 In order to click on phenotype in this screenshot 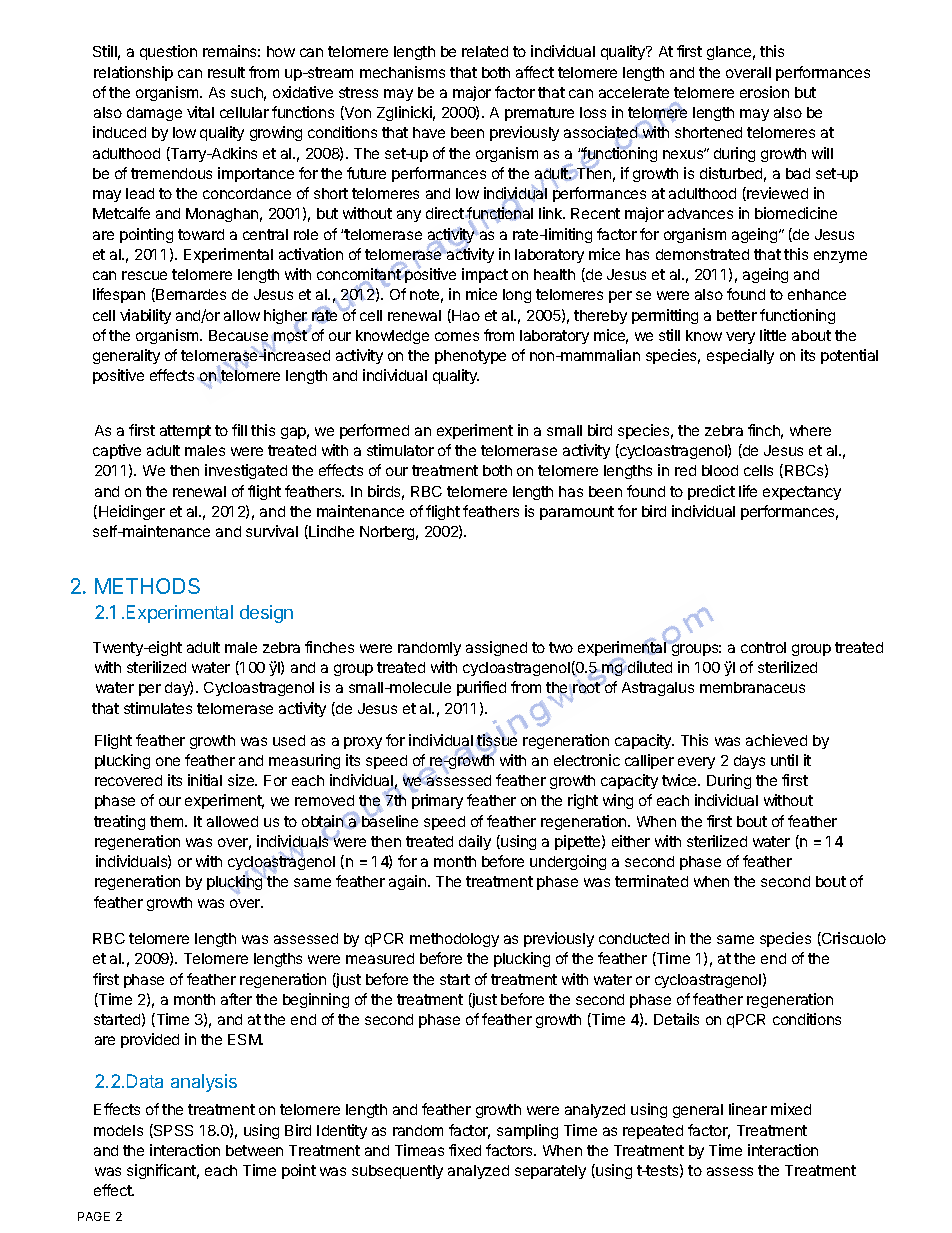, I will do `click(470, 357)`.
